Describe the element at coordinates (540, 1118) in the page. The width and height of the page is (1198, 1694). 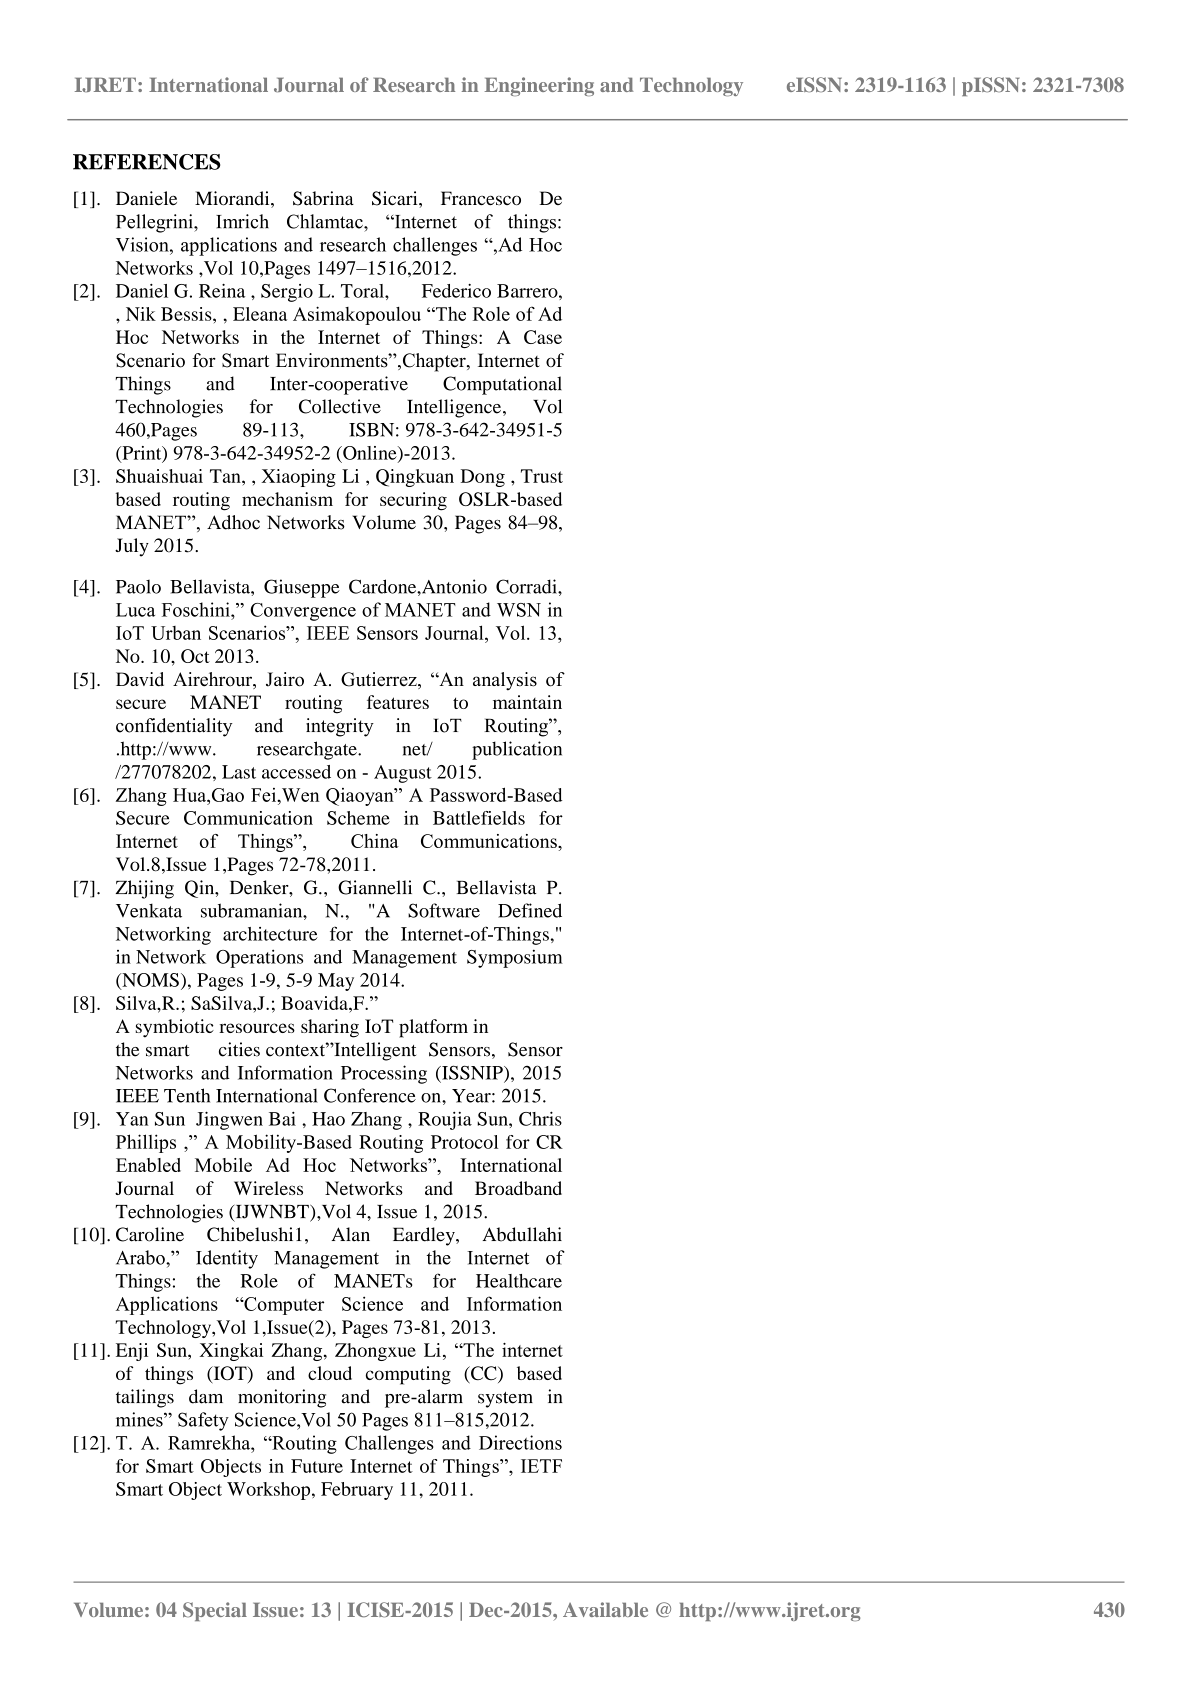
I see `Chris` at that location.
